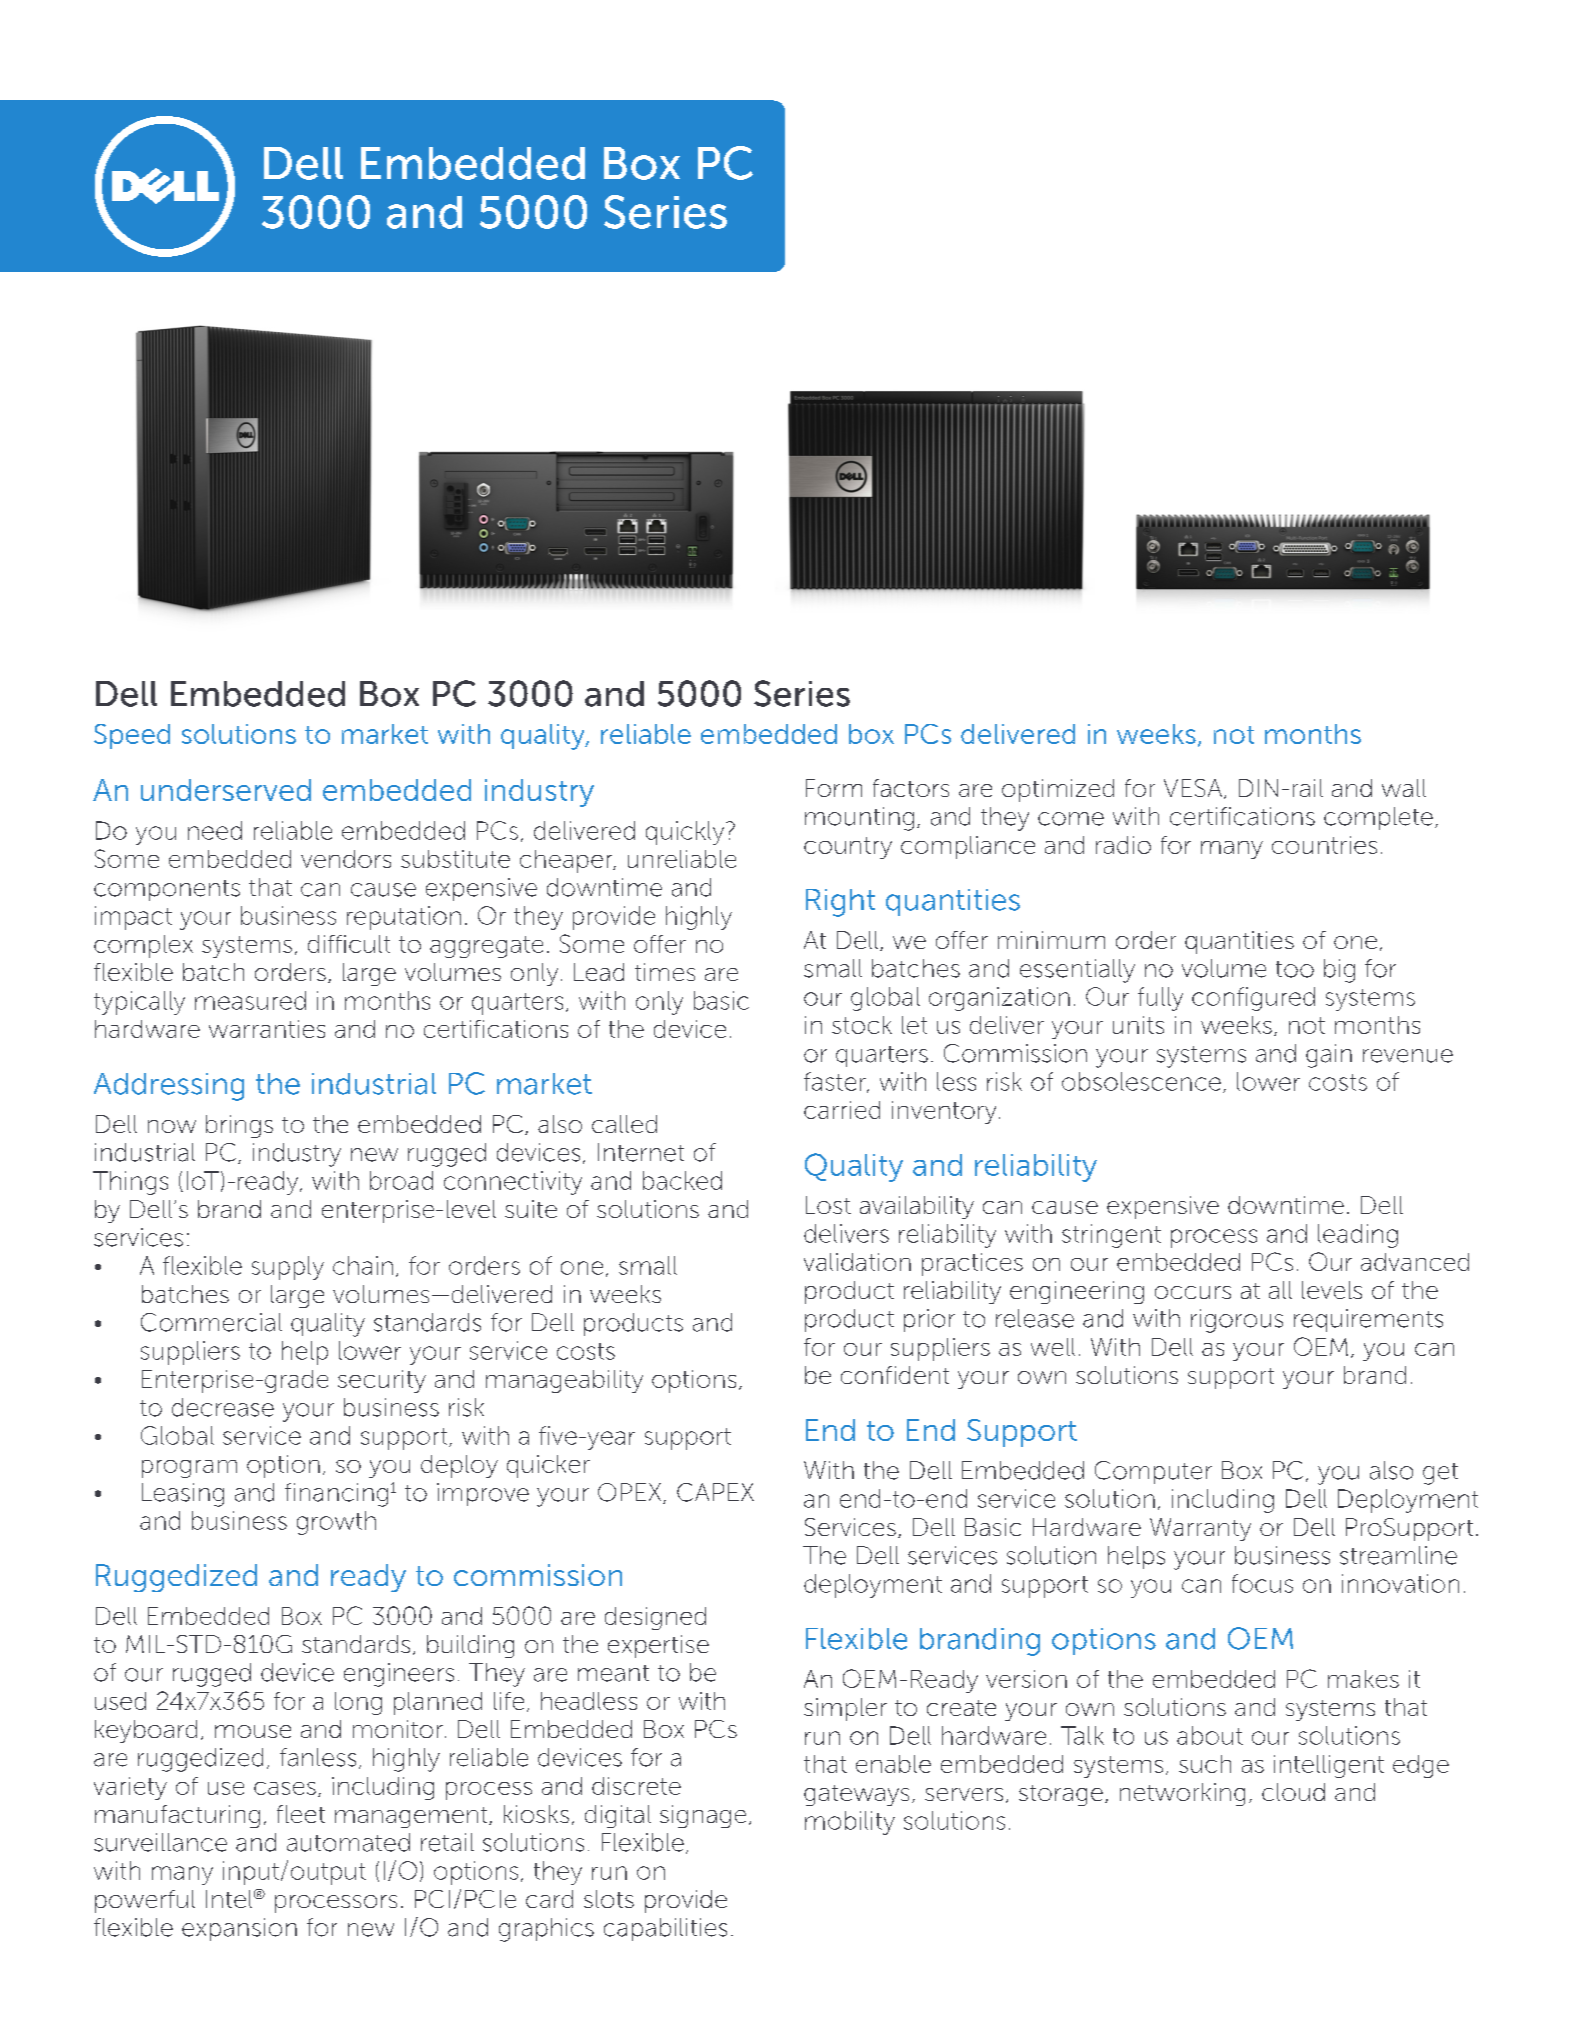  Describe the element at coordinates (834, 788) in the screenshot. I see `Form` at that location.
